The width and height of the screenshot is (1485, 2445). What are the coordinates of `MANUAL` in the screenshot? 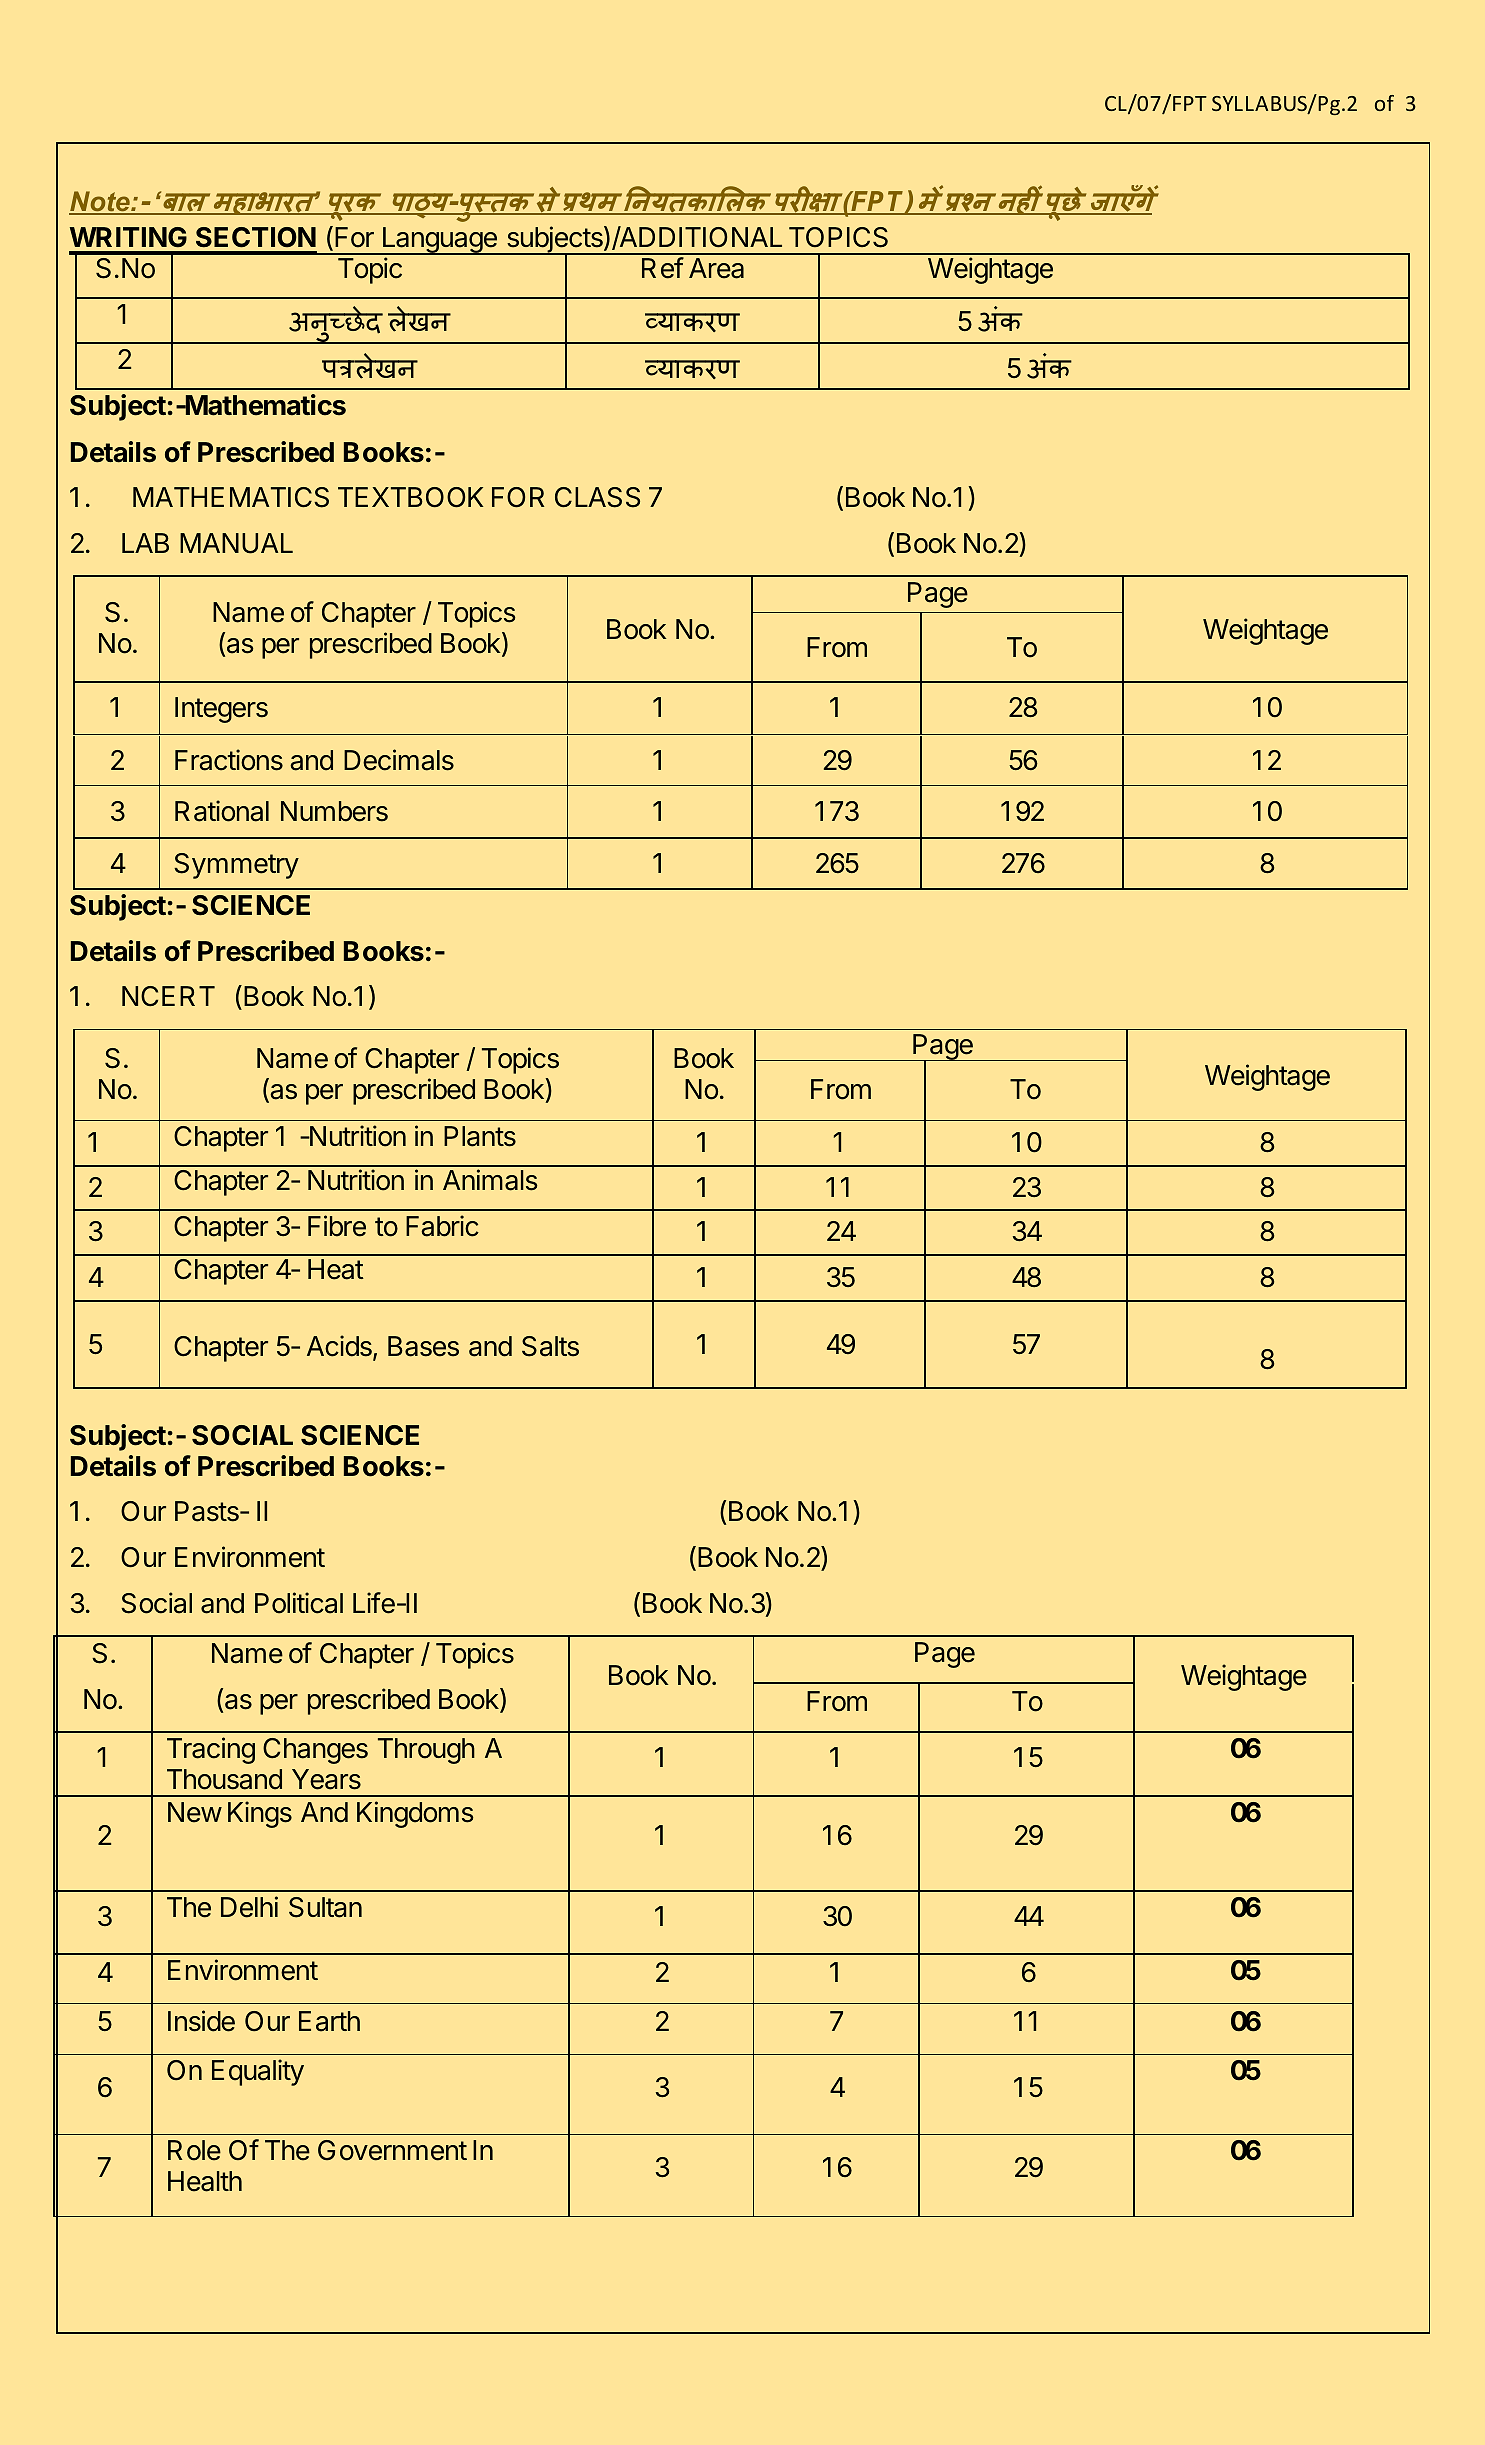 It's located at (236, 543).
